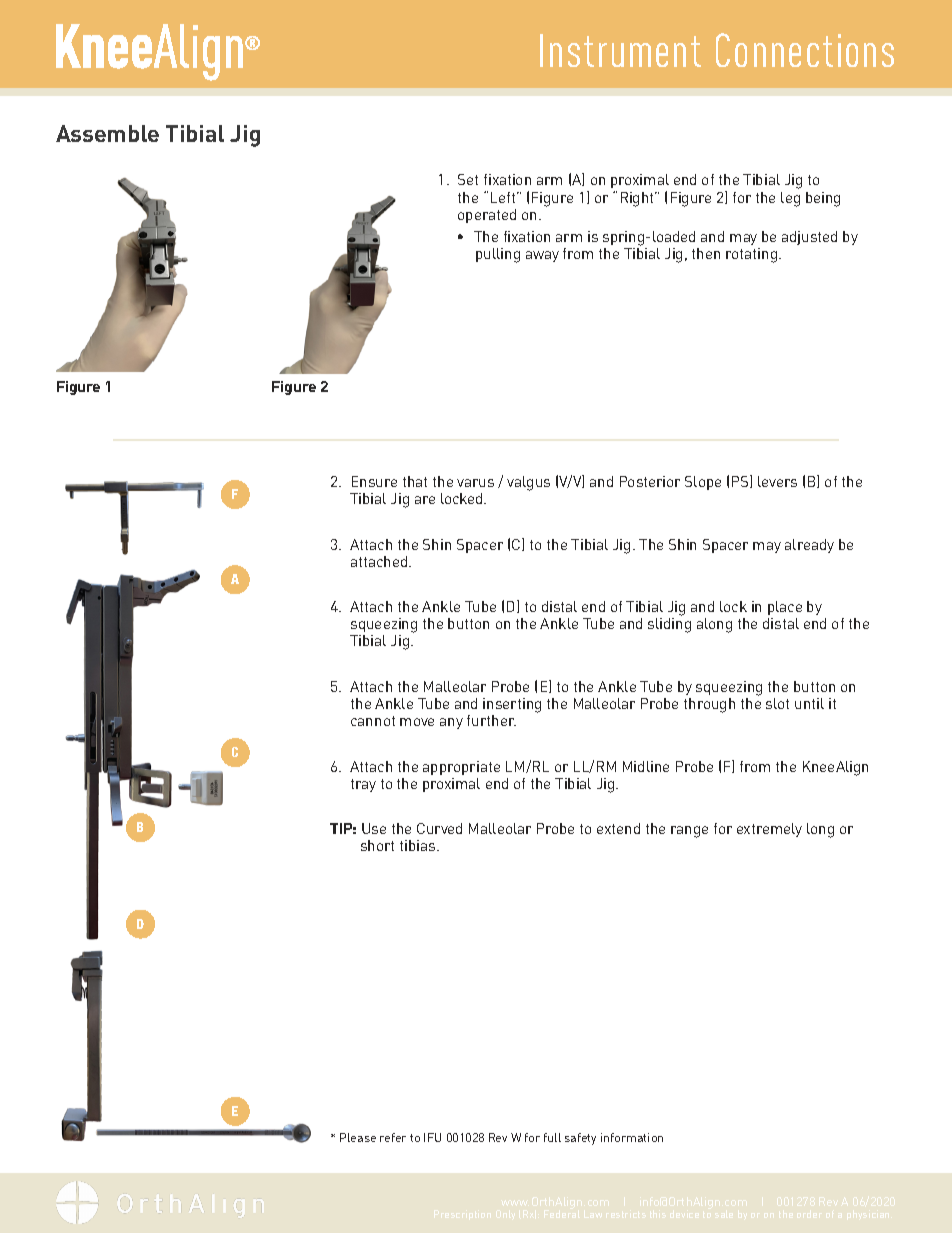  I want to click on pulling, so click(498, 255).
